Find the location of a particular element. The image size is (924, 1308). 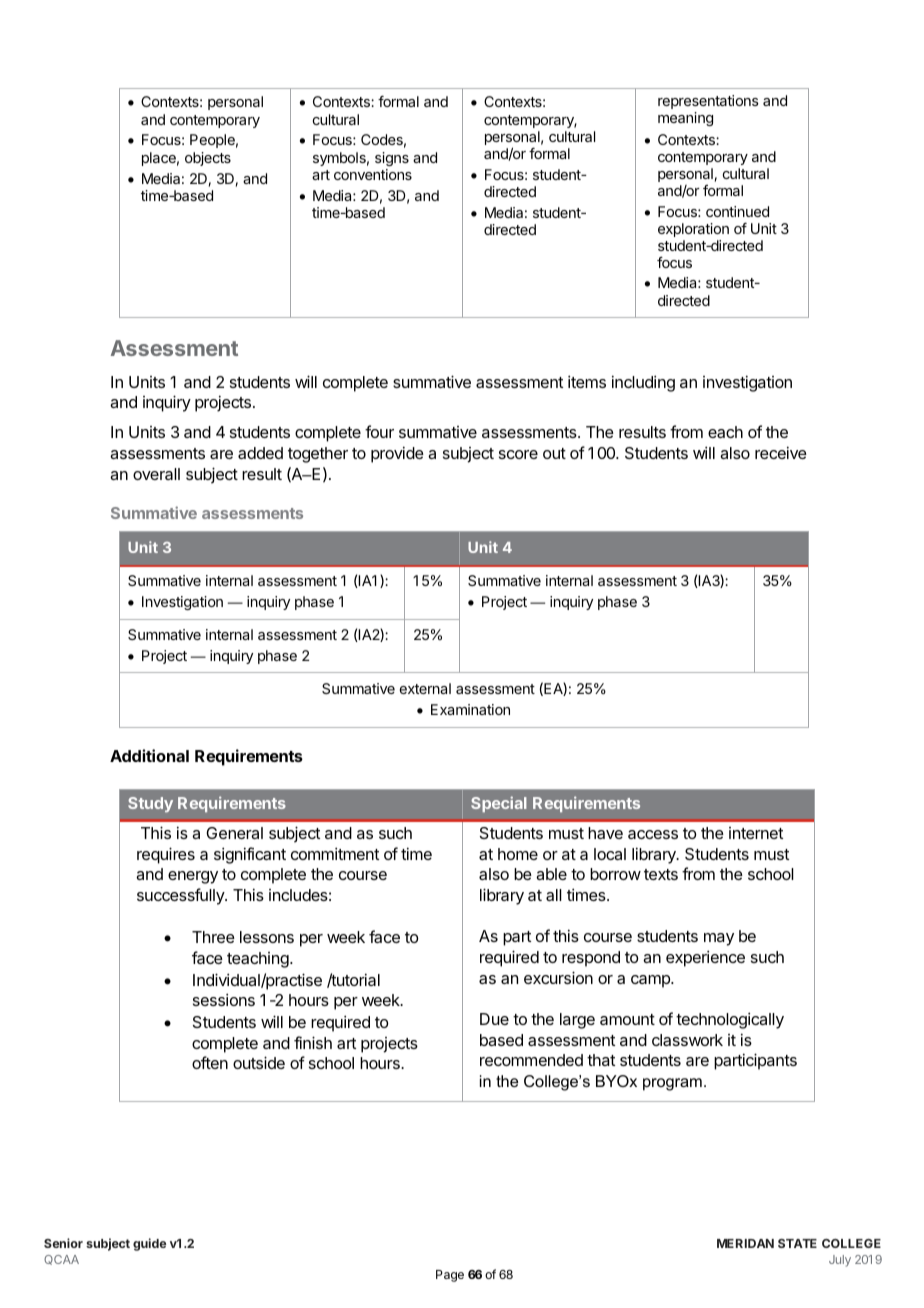

objects is located at coordinates (208, 159).
